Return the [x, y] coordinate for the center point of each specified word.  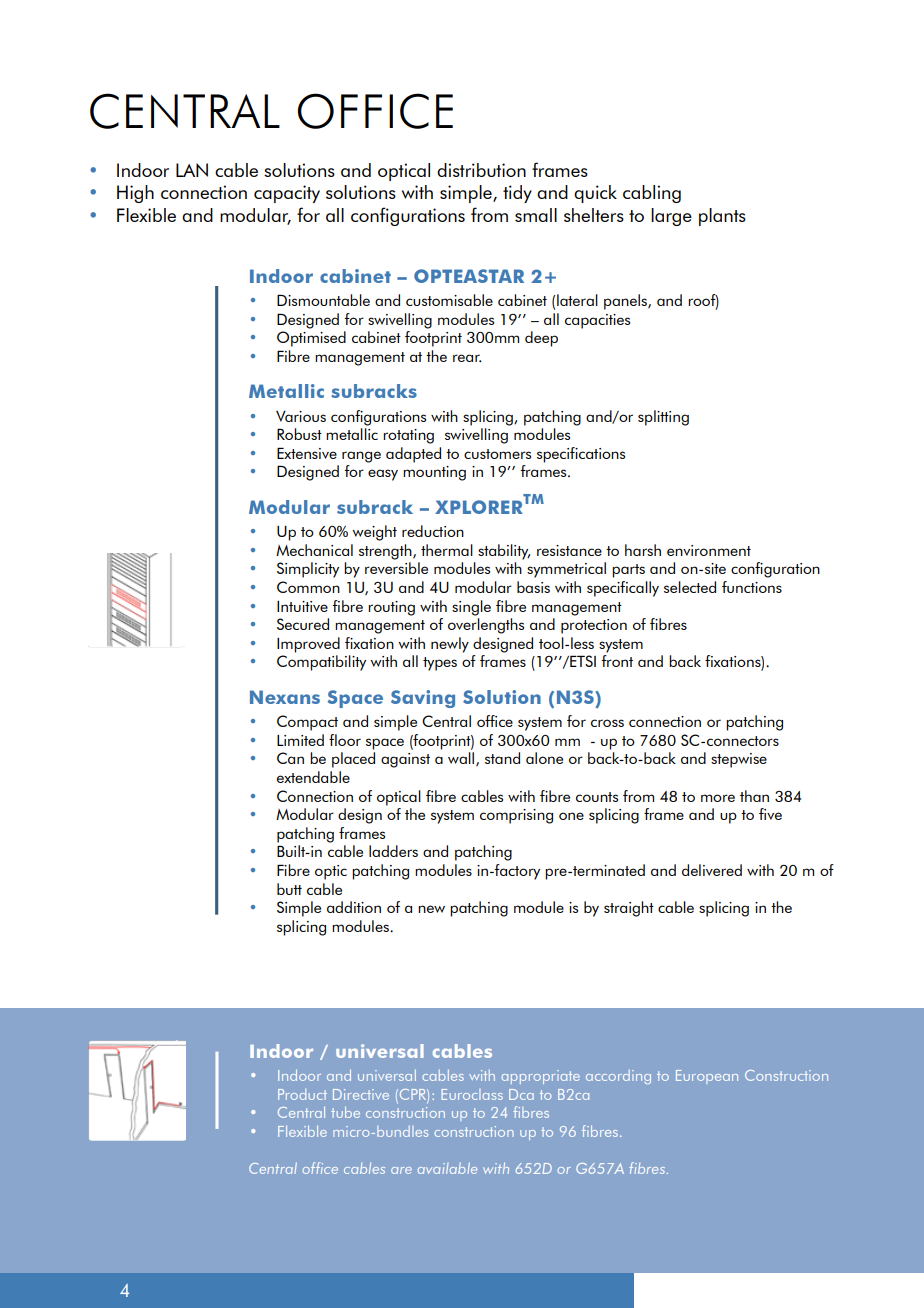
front [617, 661]
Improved [308, 645]
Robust [299, 434]
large [671, 217]
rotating [408, 436]
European [707, 1077]
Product [302, 1094]
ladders [393, 851]
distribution [481, 170]
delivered [712, 870]
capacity [287, 194]
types [440, 664]
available [447, 1168]
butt [289, 889]
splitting [663, 418]
